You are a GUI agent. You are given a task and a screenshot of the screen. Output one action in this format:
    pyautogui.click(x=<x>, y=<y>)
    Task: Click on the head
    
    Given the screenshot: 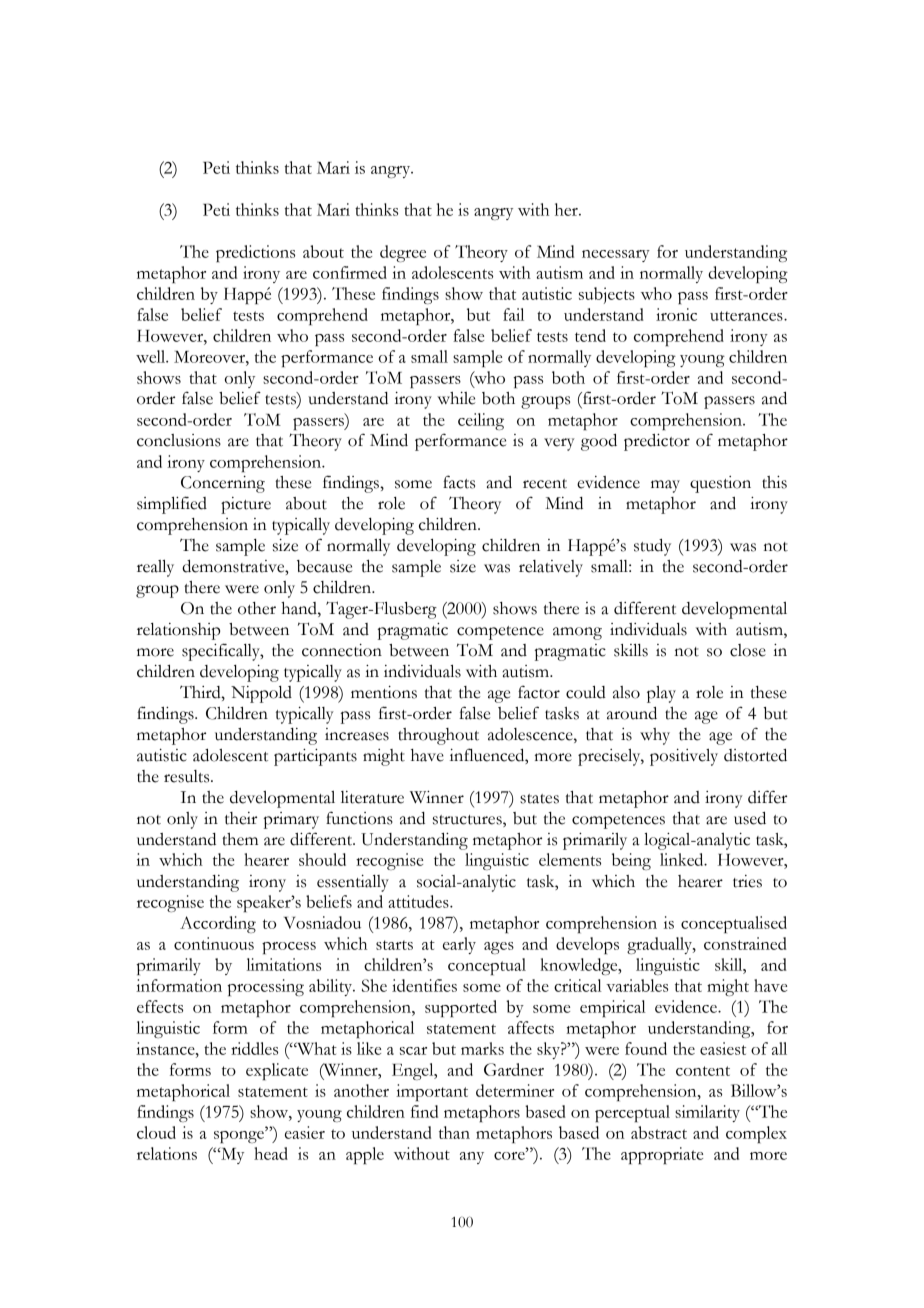 What is the action you would take?
    pyautogui.click(x=271, y=1153)
